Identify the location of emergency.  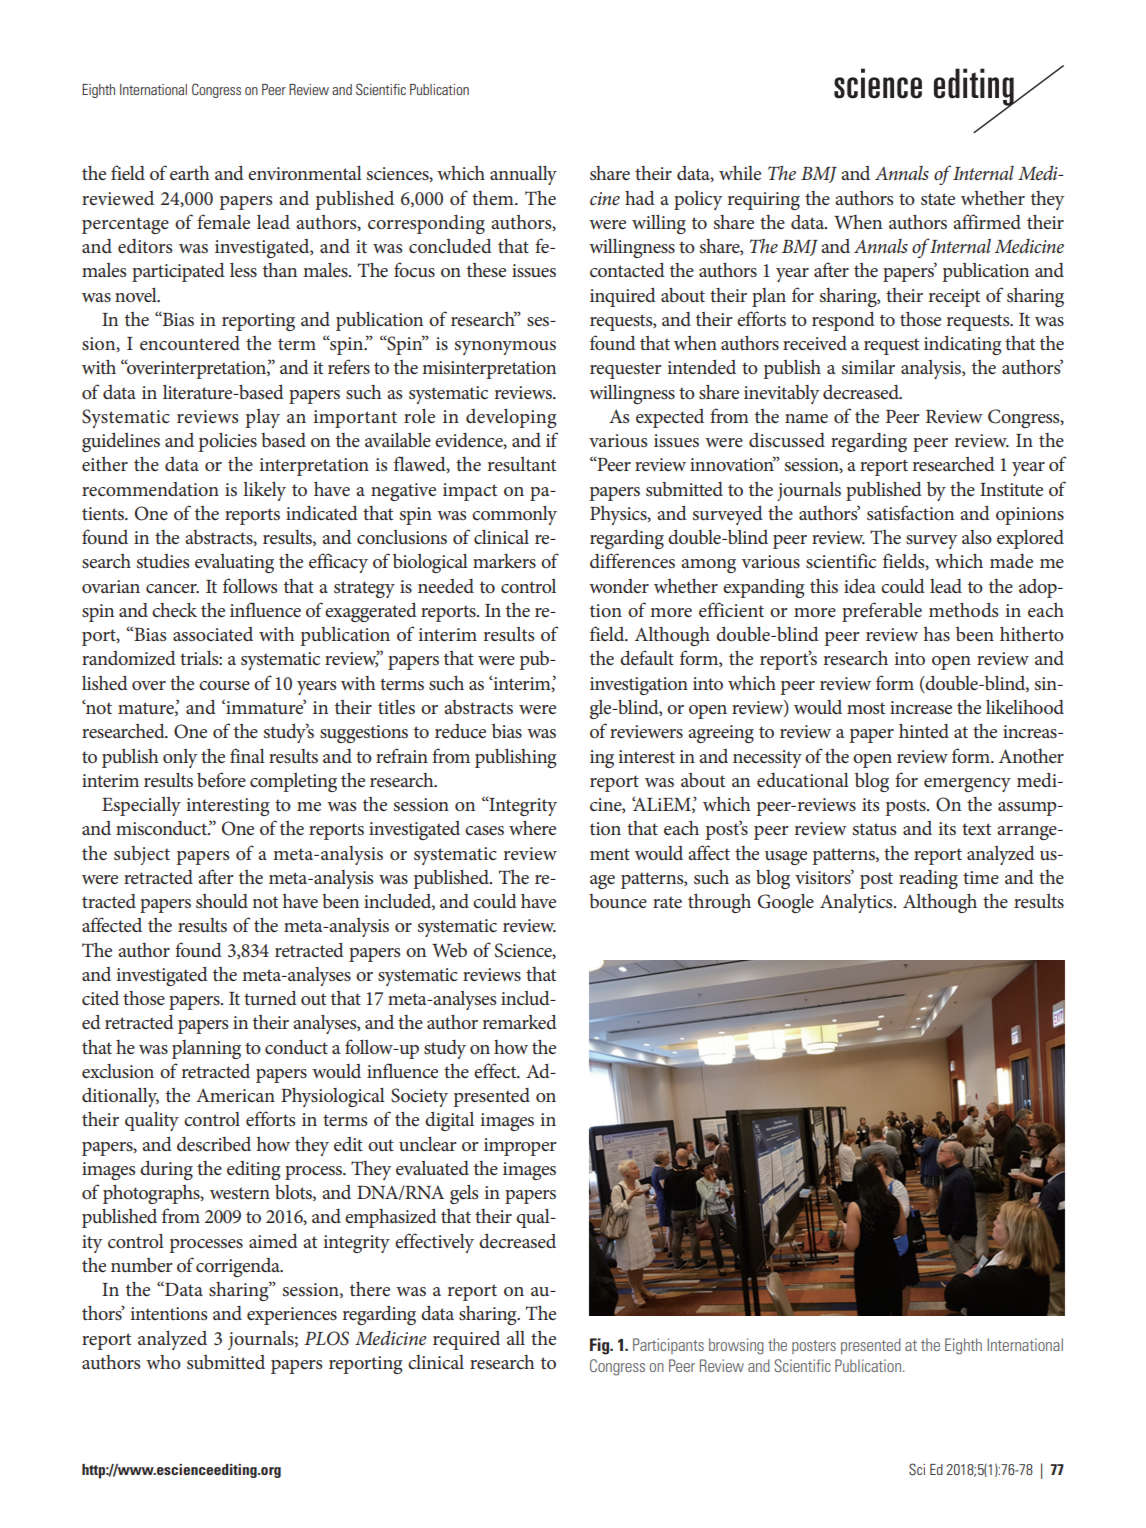
(967, 785).
